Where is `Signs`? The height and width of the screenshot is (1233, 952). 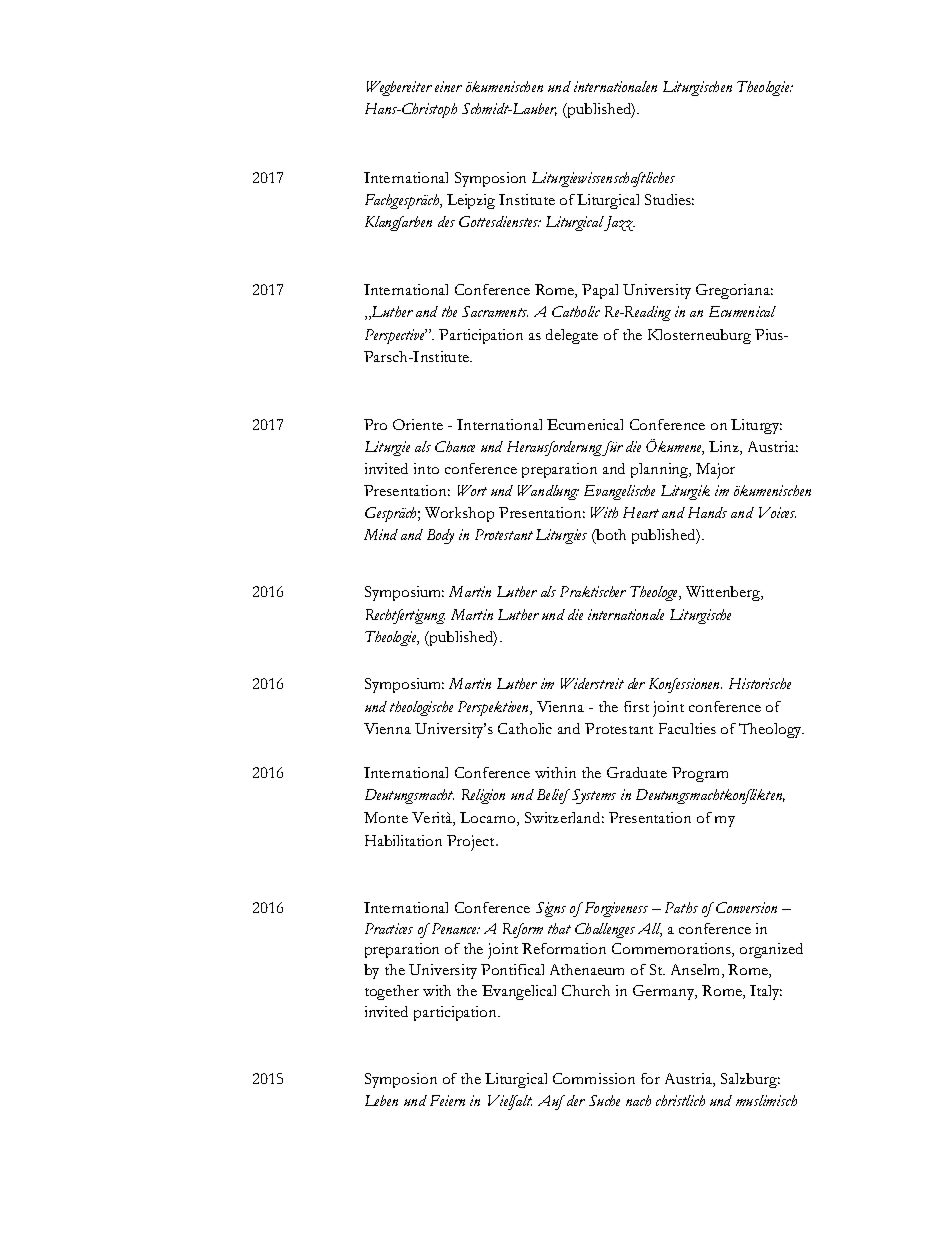
Signs is located at coordinates (551, 909).
